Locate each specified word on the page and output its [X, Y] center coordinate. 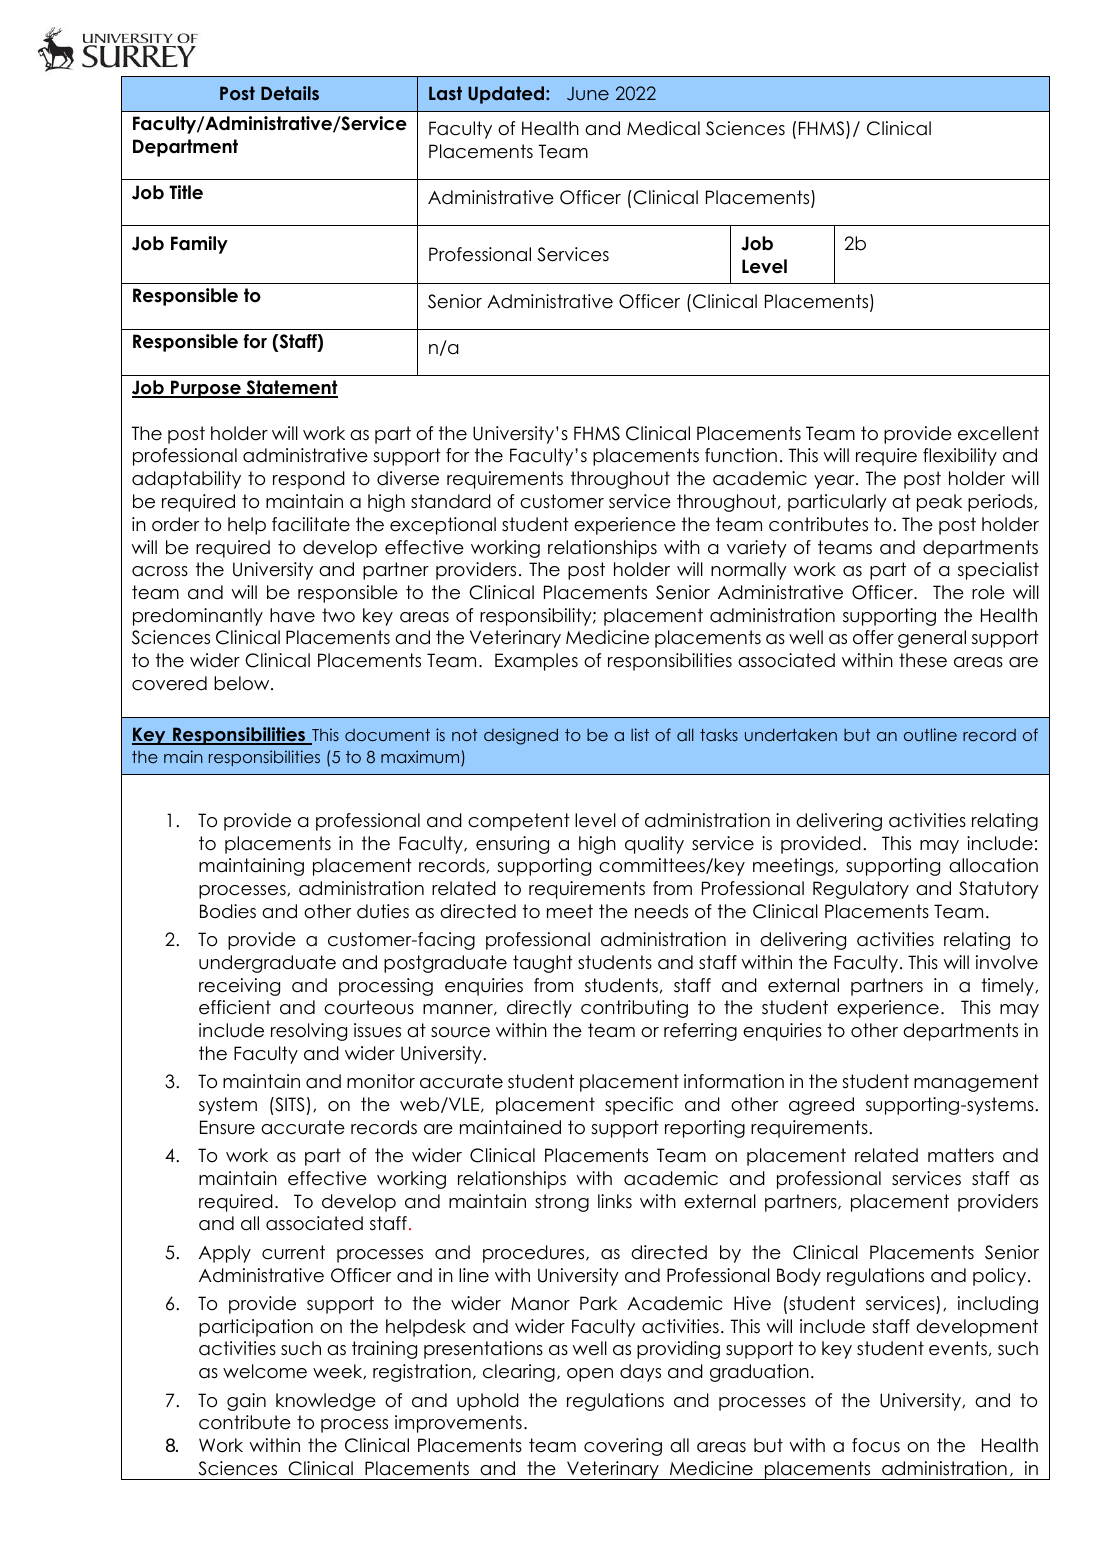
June [588, 94]
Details [290, 93]
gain [246, 1402]
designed [521, 736]
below [243, 683]
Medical [663, 128]
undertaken [791, 734]
